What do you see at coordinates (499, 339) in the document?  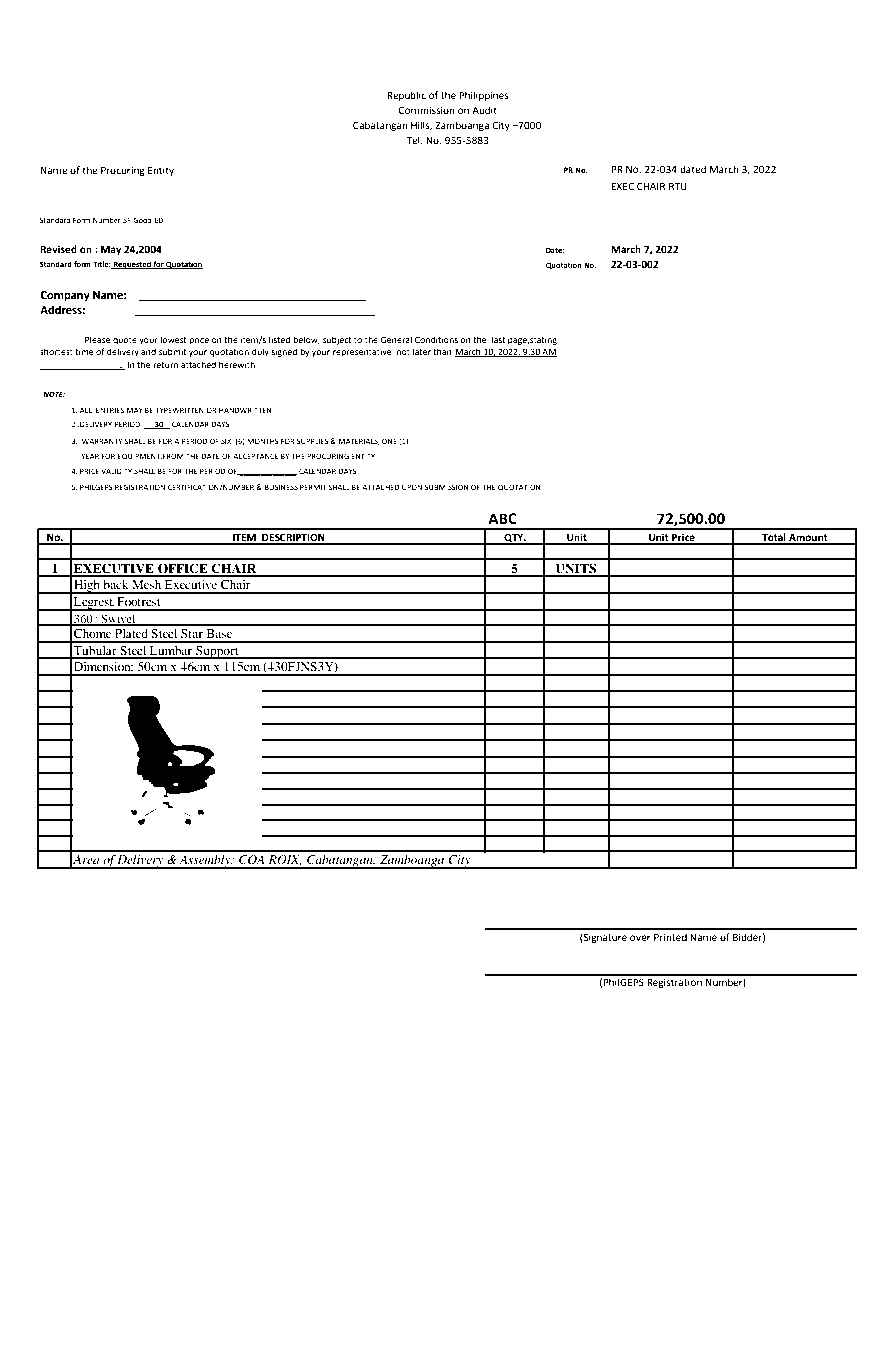 I see `last` at bounding box center [499, 339].
